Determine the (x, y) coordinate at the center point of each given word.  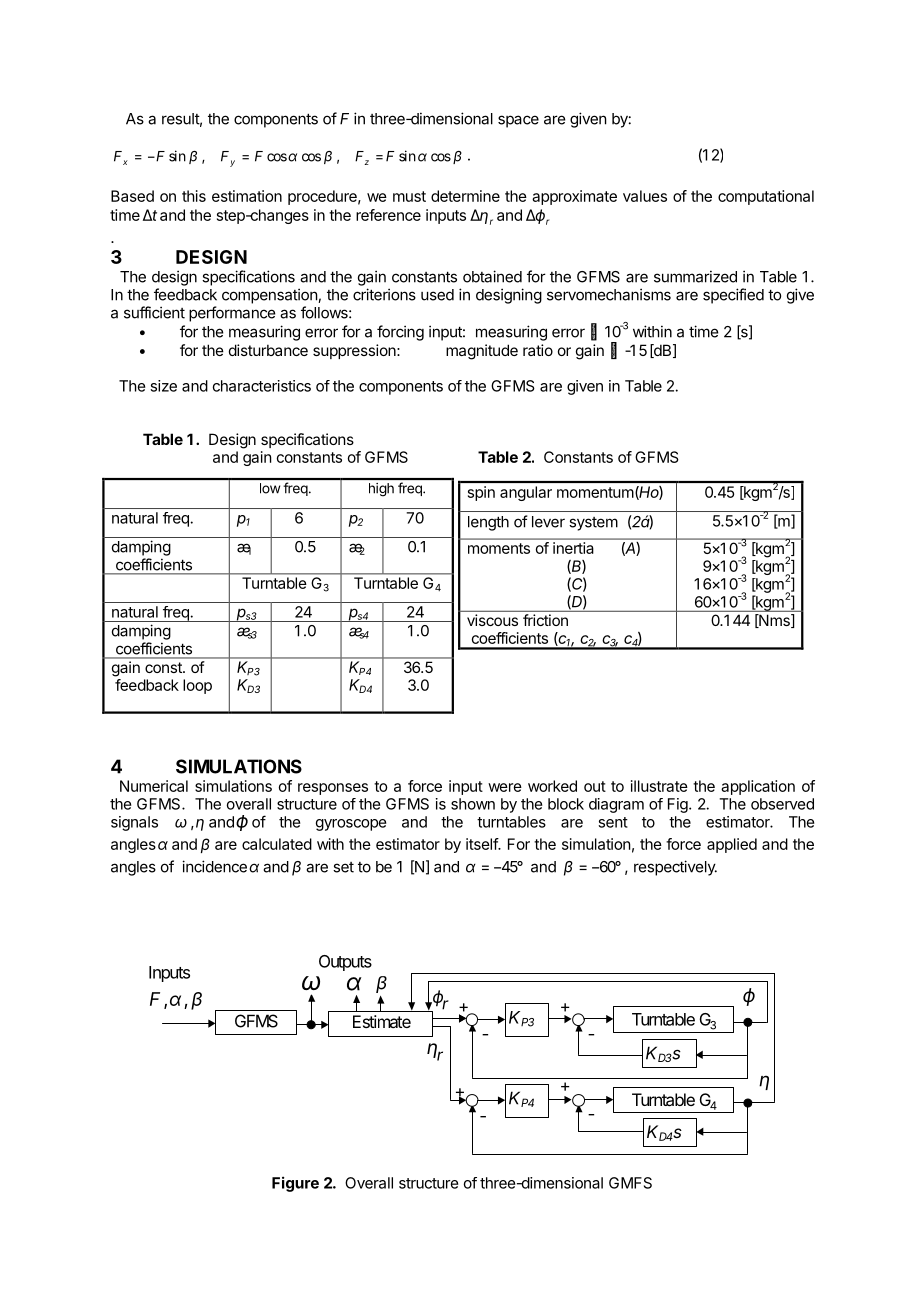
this (194, 196)
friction (545, 620)
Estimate (382, 1021)
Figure (295, 1184)
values (645, 196)
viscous (492, 620)
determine (465, 196)
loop (197, 686)
